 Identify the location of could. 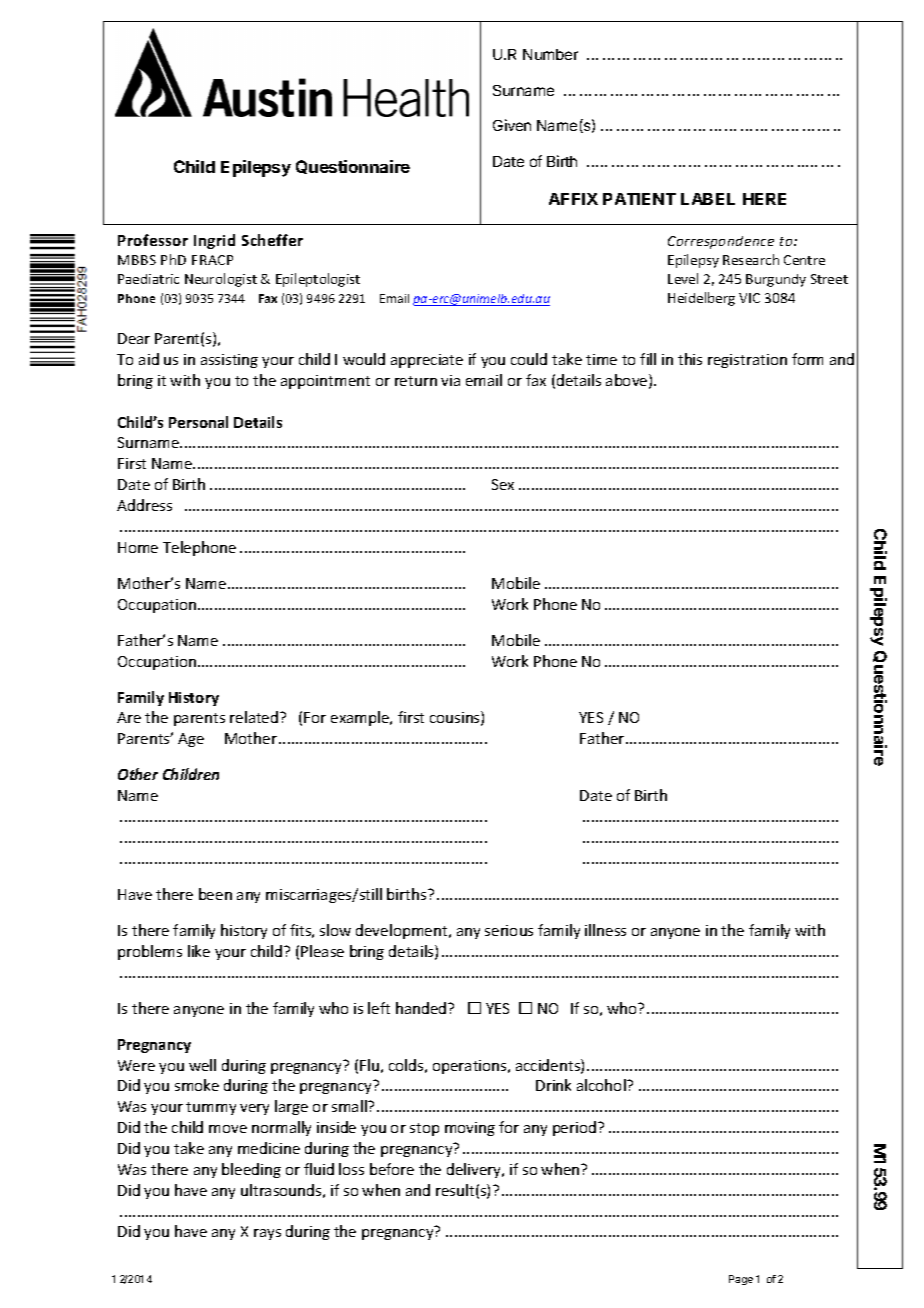
(529, 359).
